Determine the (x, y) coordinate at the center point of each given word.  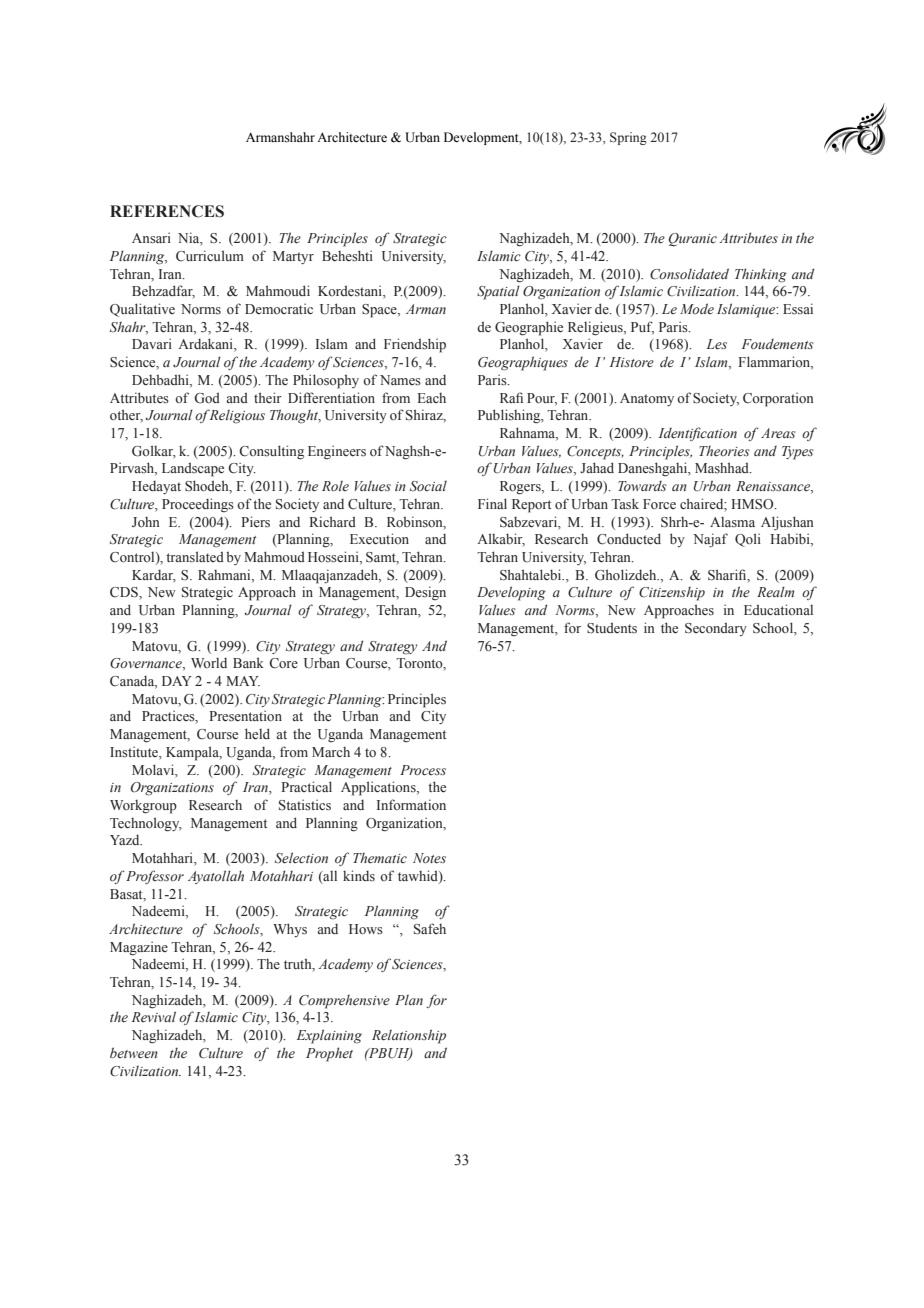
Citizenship (672, 594)
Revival (154, 1016)
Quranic (692, 240)
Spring (628, 138)
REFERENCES (167, 211)
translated (195, 556)
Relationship (409, 1036)
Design (425, 593)
